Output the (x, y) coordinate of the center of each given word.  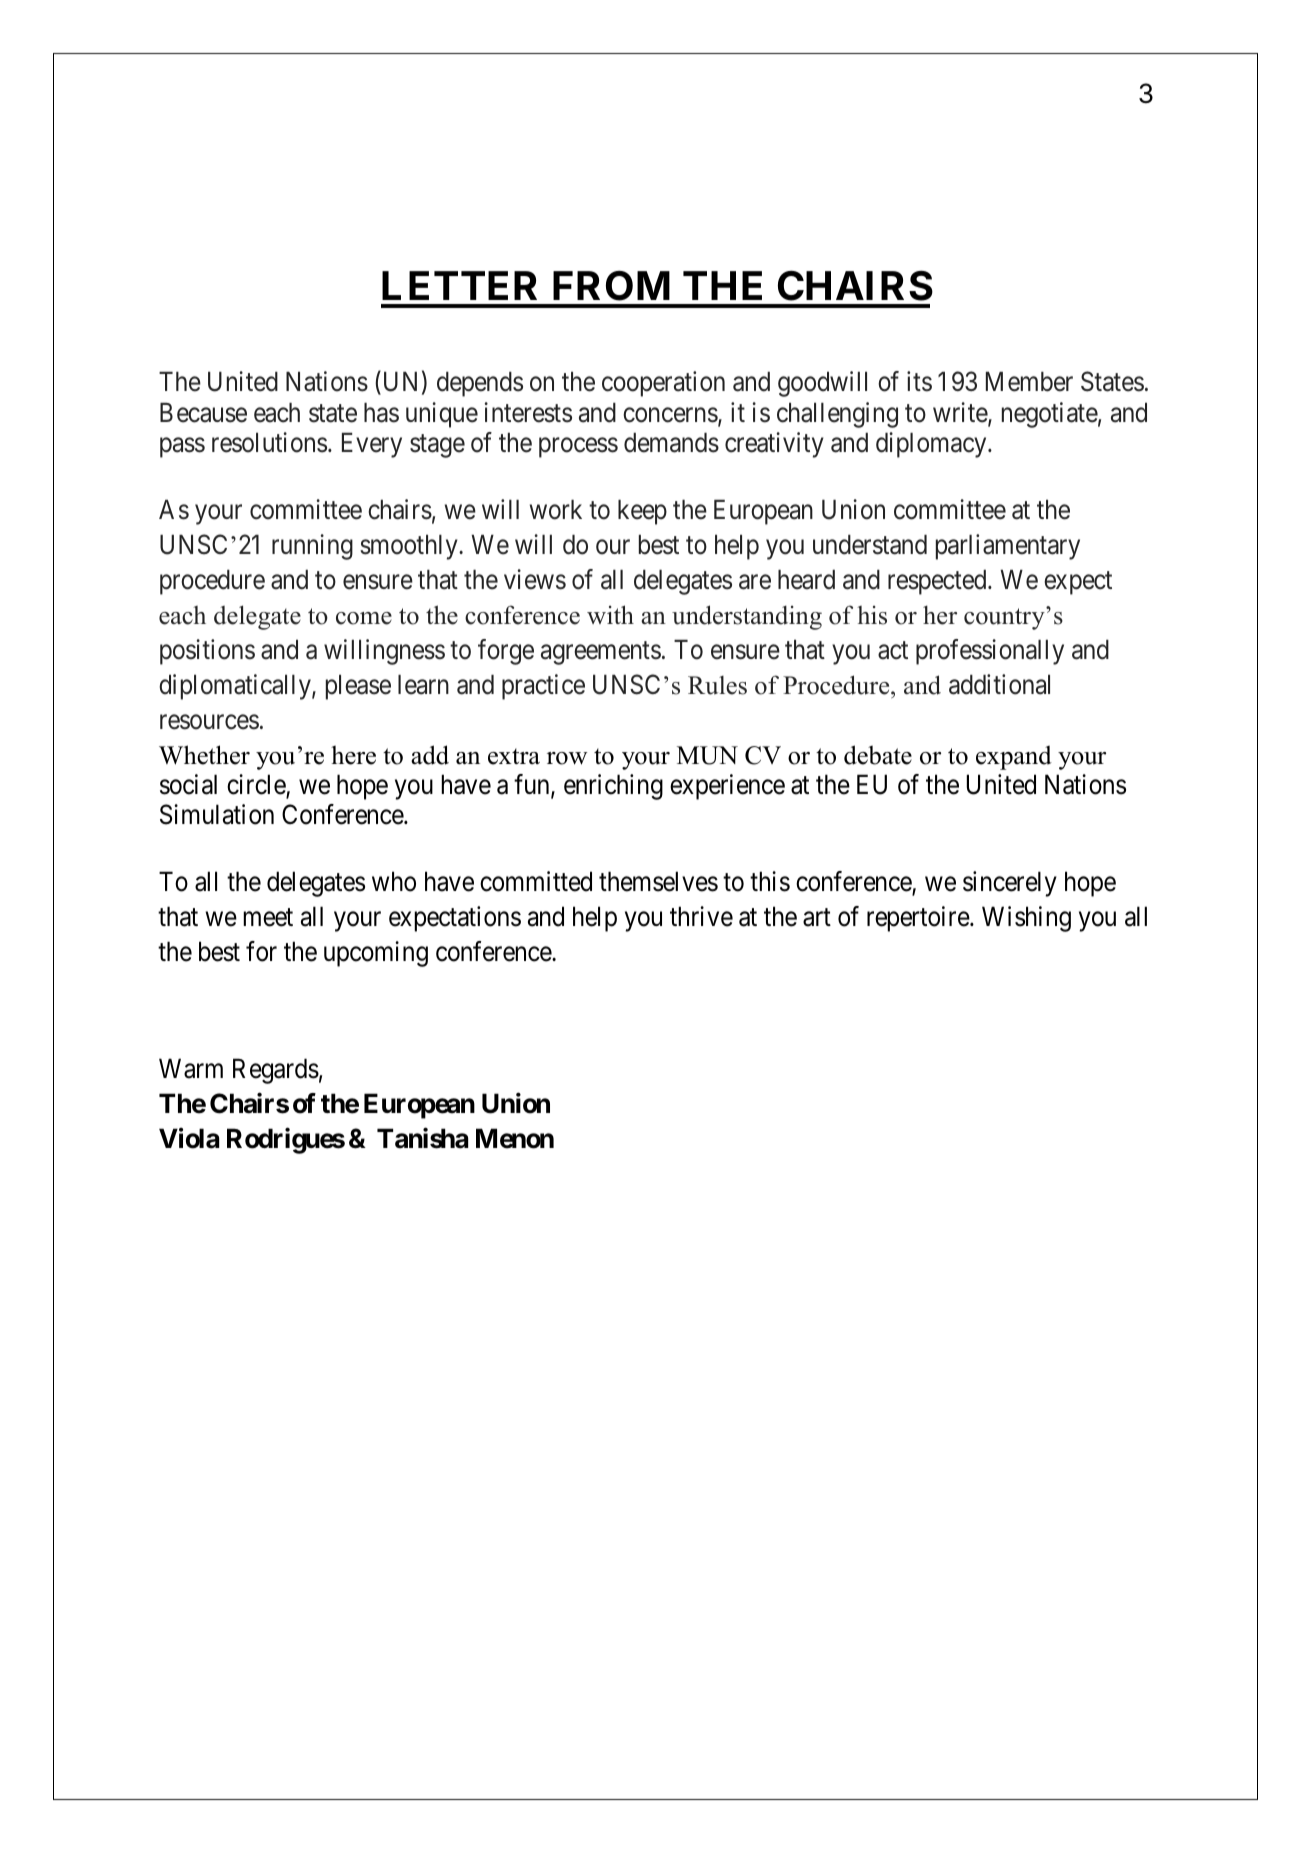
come (364, 618)
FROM (611, 286)
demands (671, 443)
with (610, 614)
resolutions (269, 442)
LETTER (459, 285)
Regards (276, 1071)
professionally (990, 652)
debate (878, 755)
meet (268, 918)
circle (257, 785)
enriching (613, 787)
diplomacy (932, 445)
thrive (701, 916)
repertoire (919, 919)
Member (1029, 382)
